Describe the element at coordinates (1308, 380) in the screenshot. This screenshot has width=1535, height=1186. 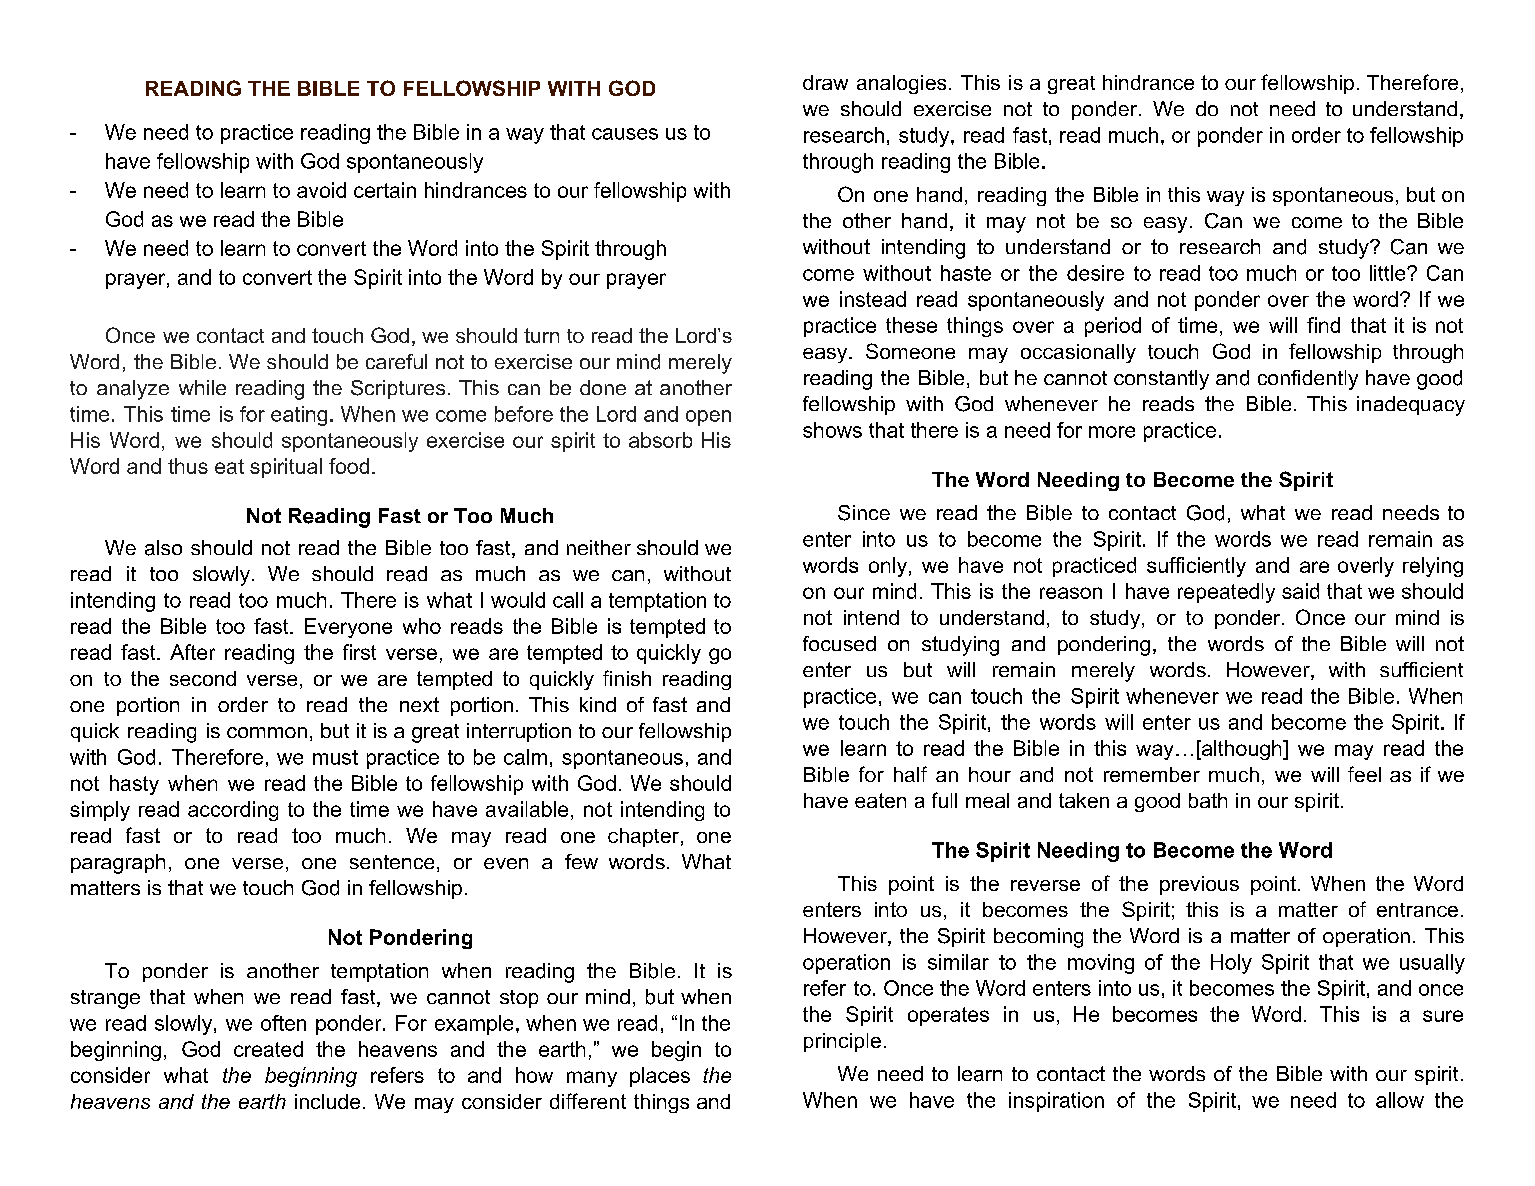
I see `confidently` at that location.
